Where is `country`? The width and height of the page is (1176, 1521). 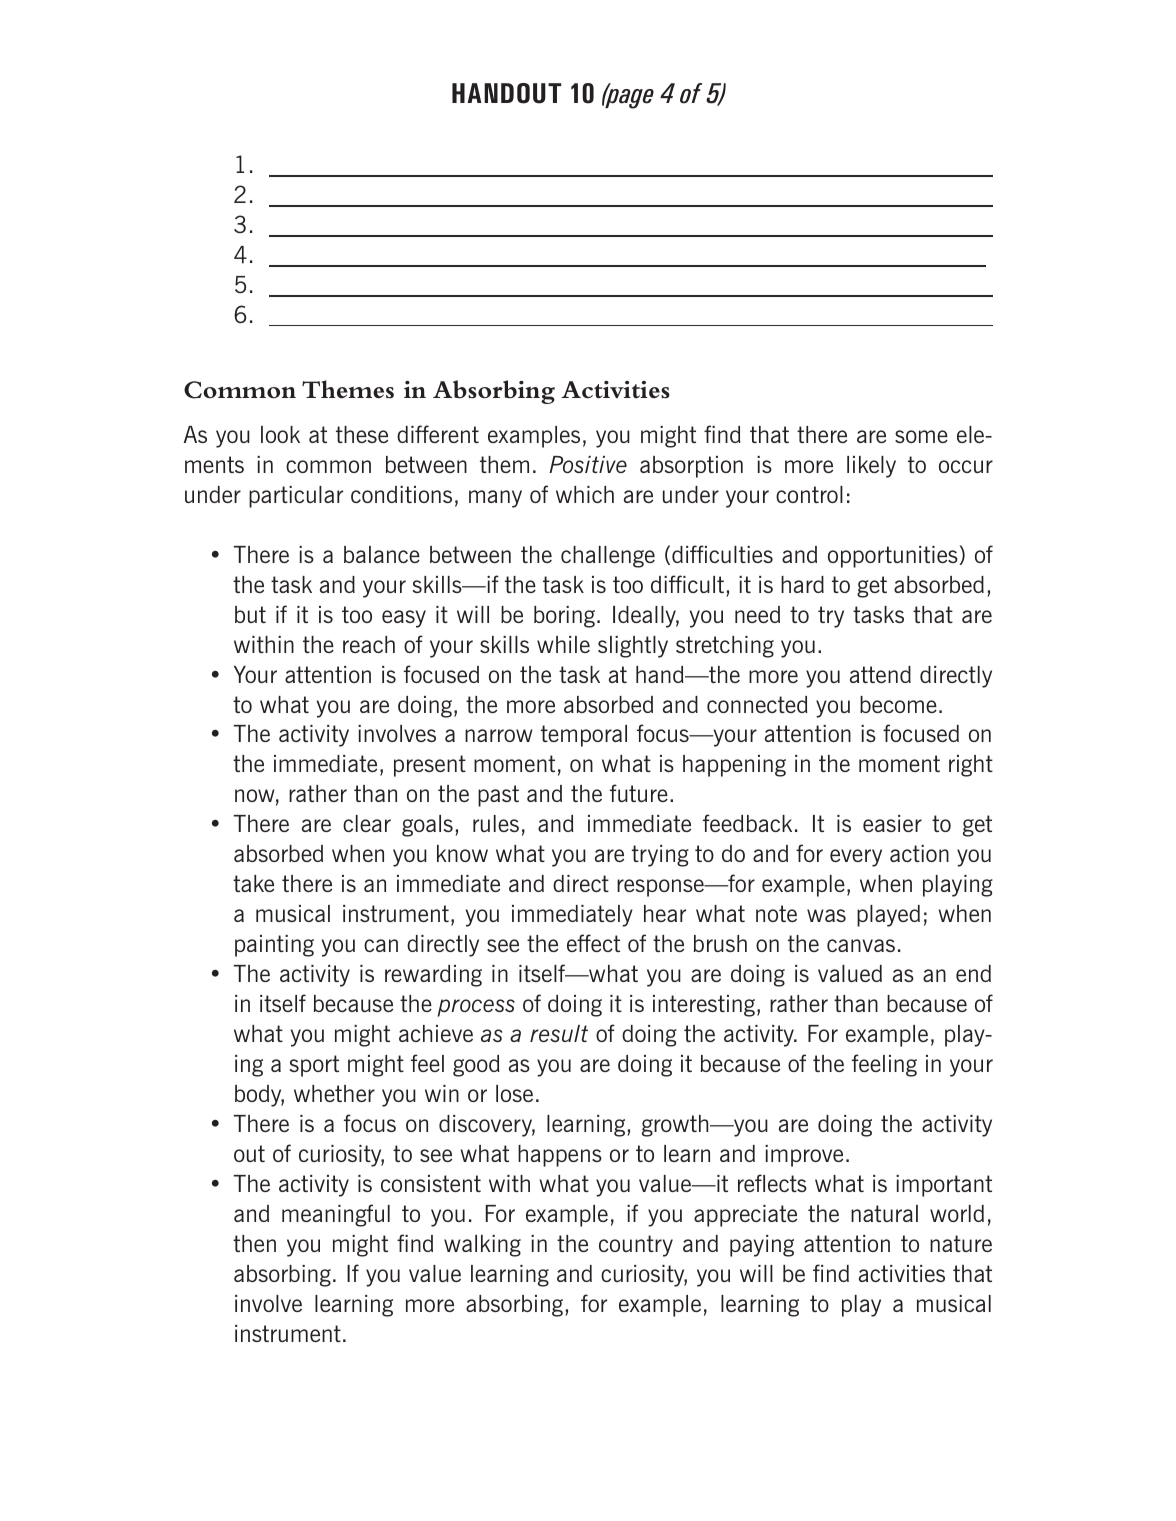 country is located at coordinates (636, 1246).
